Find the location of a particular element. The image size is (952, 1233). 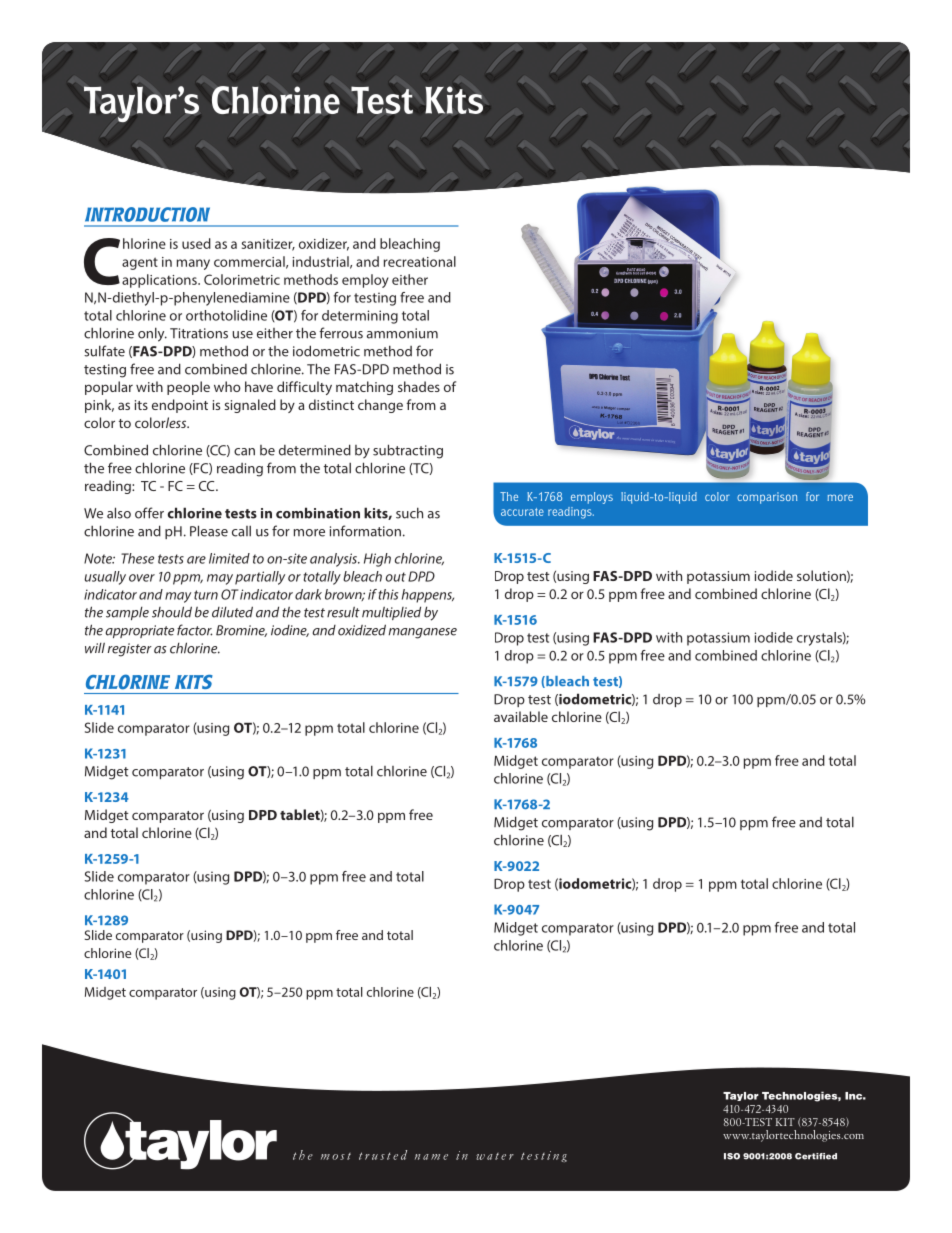

manganese is located at coordinates (423, 633).
